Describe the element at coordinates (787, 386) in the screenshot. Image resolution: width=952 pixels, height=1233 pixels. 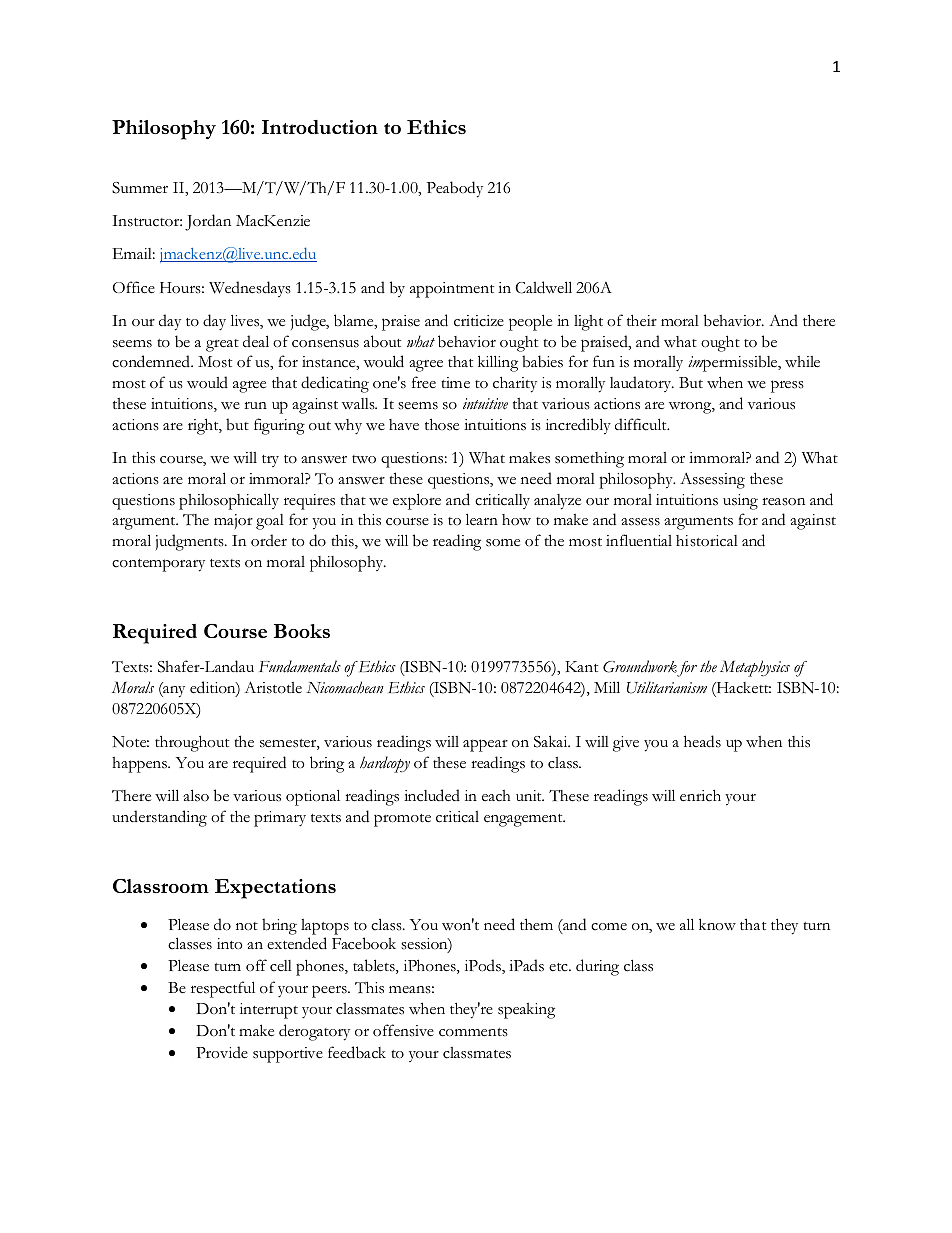
I see `press` at that location.
